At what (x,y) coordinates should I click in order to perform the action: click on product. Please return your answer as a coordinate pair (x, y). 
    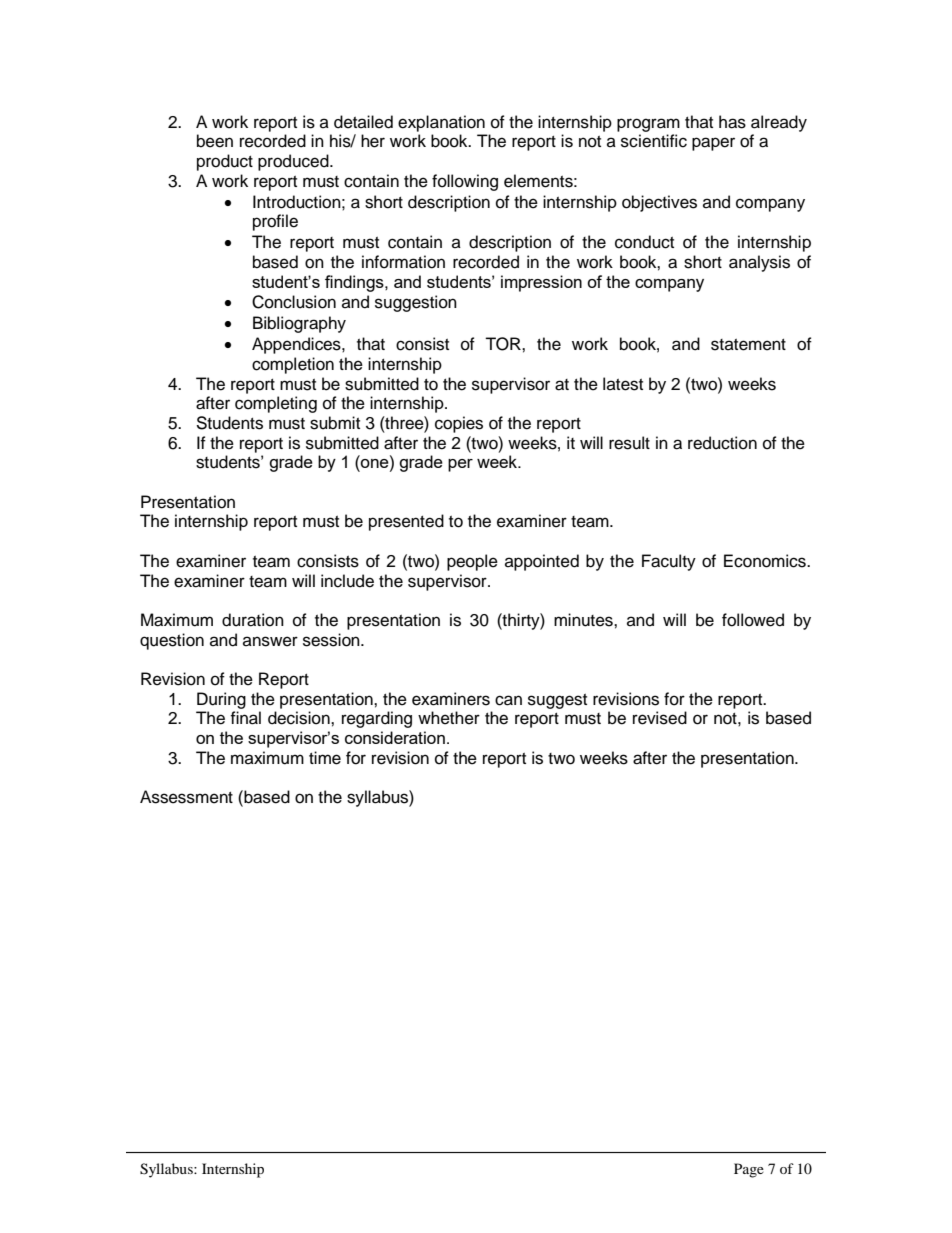
    Looking at the image, I should click on (225, 162).
